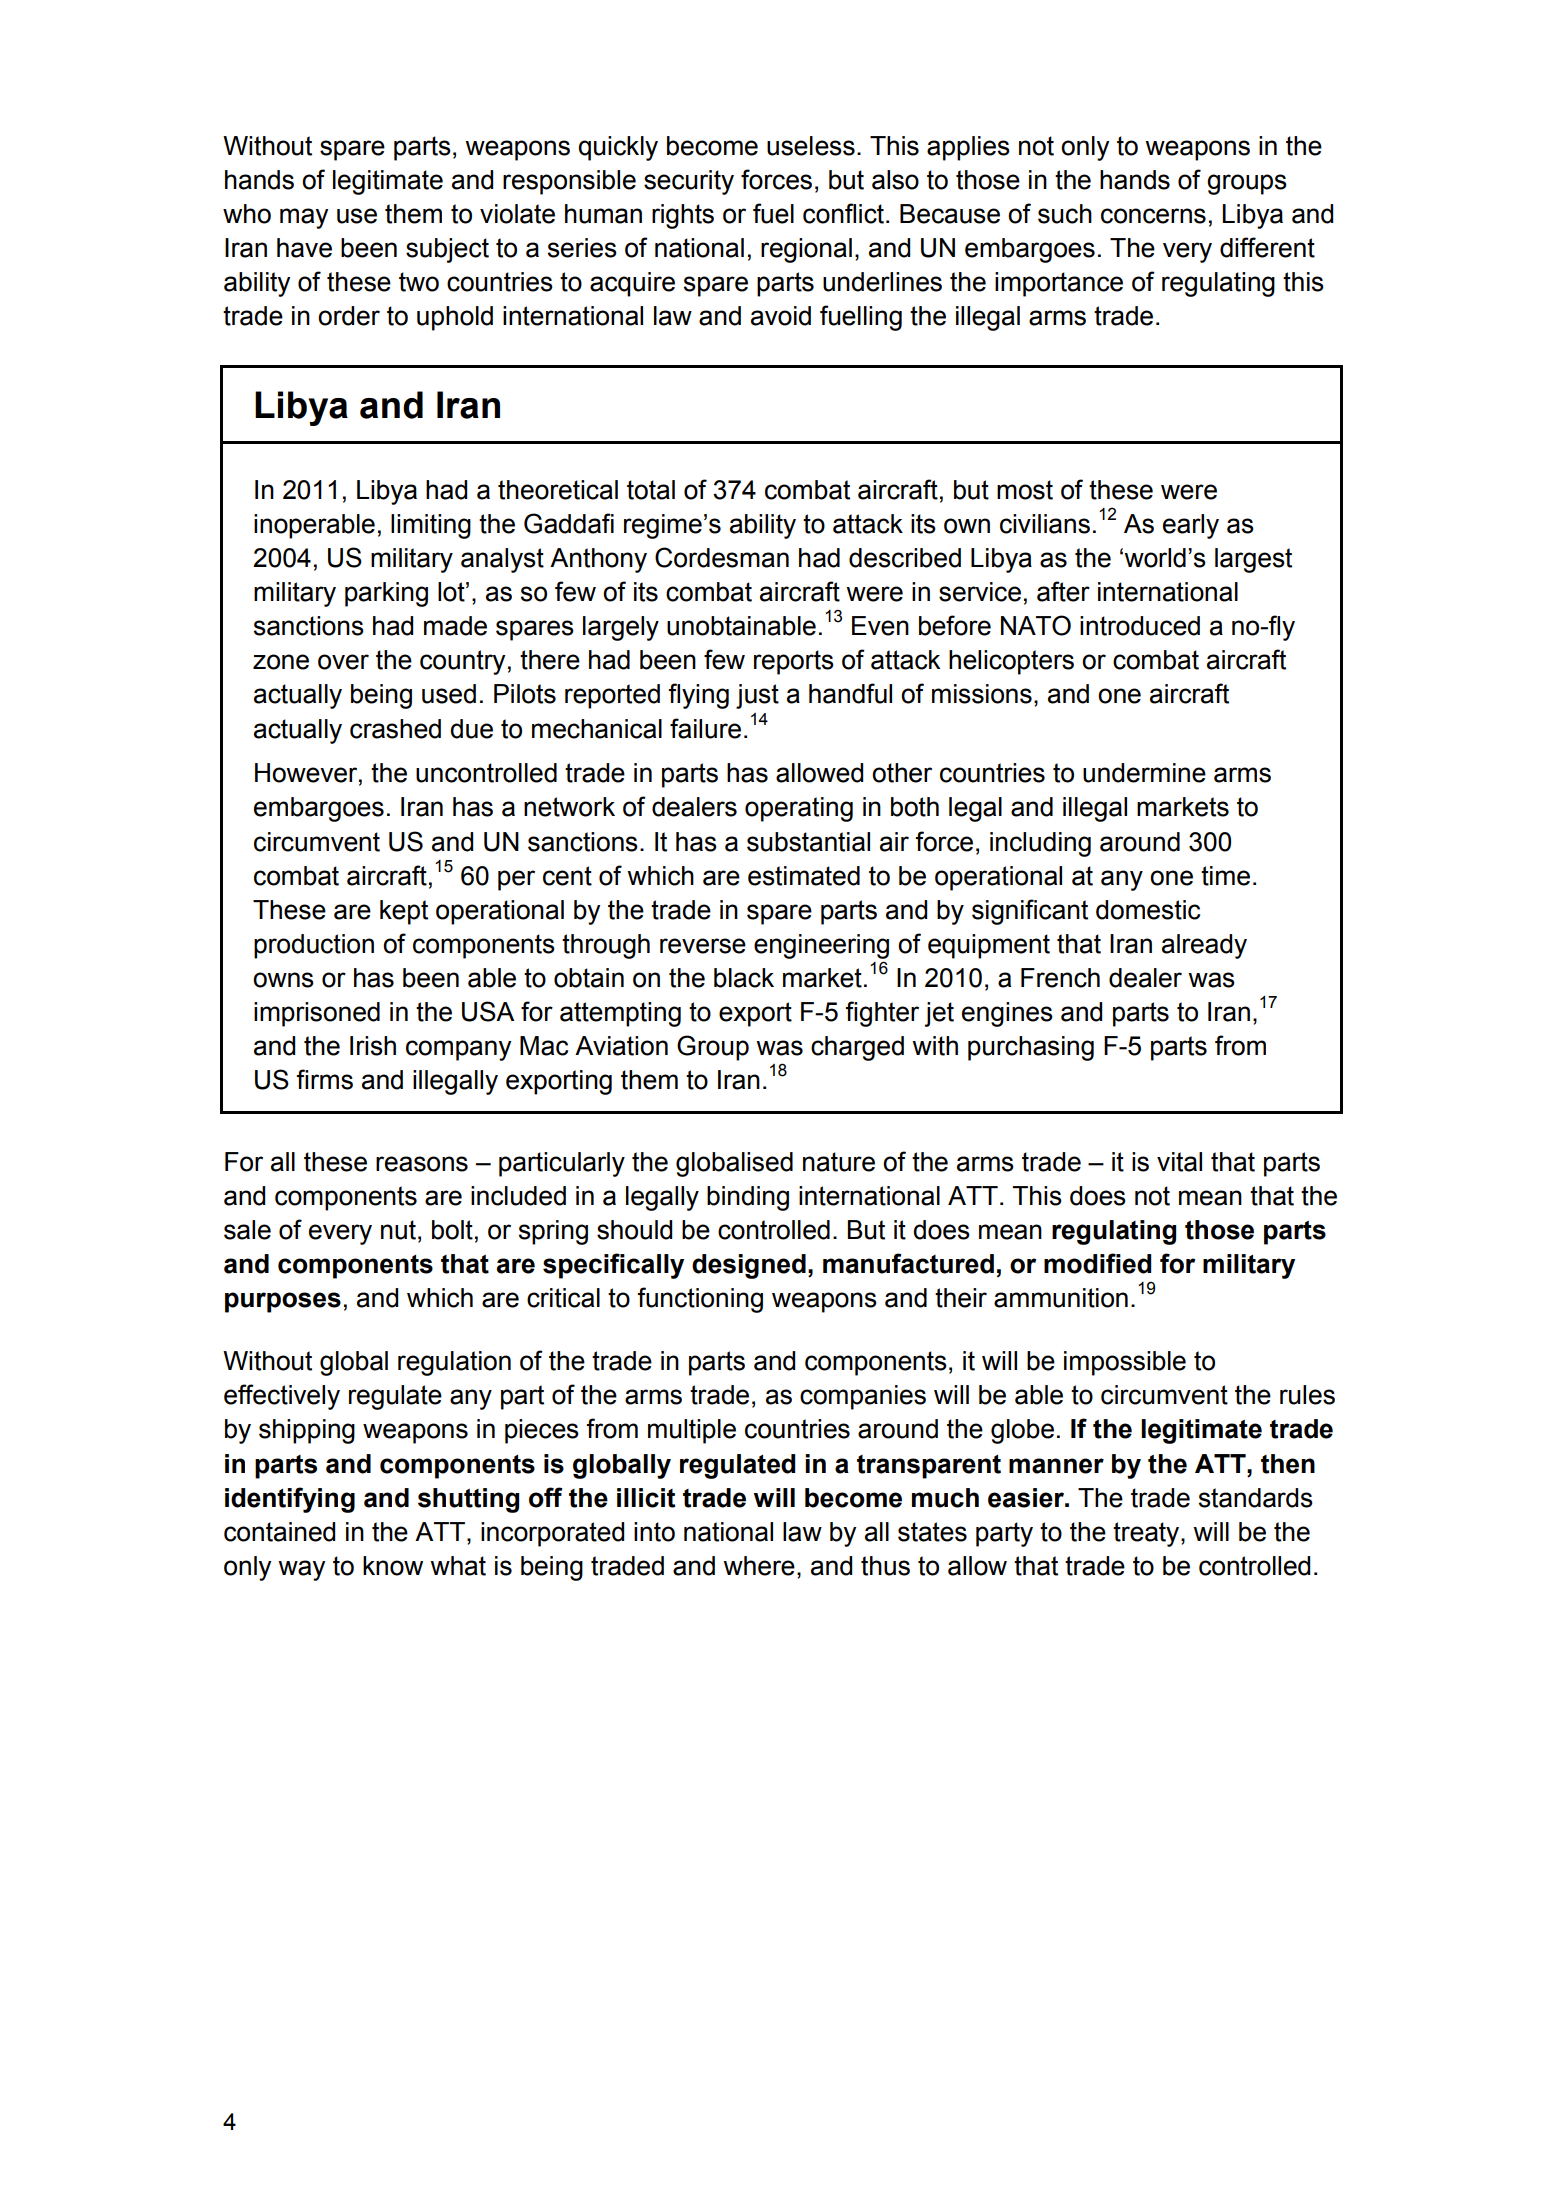 This screenshot has height=2210, width=1563. Describe the element at coordinates (811, 146) in the screenshot. I see `useless` at that location.
